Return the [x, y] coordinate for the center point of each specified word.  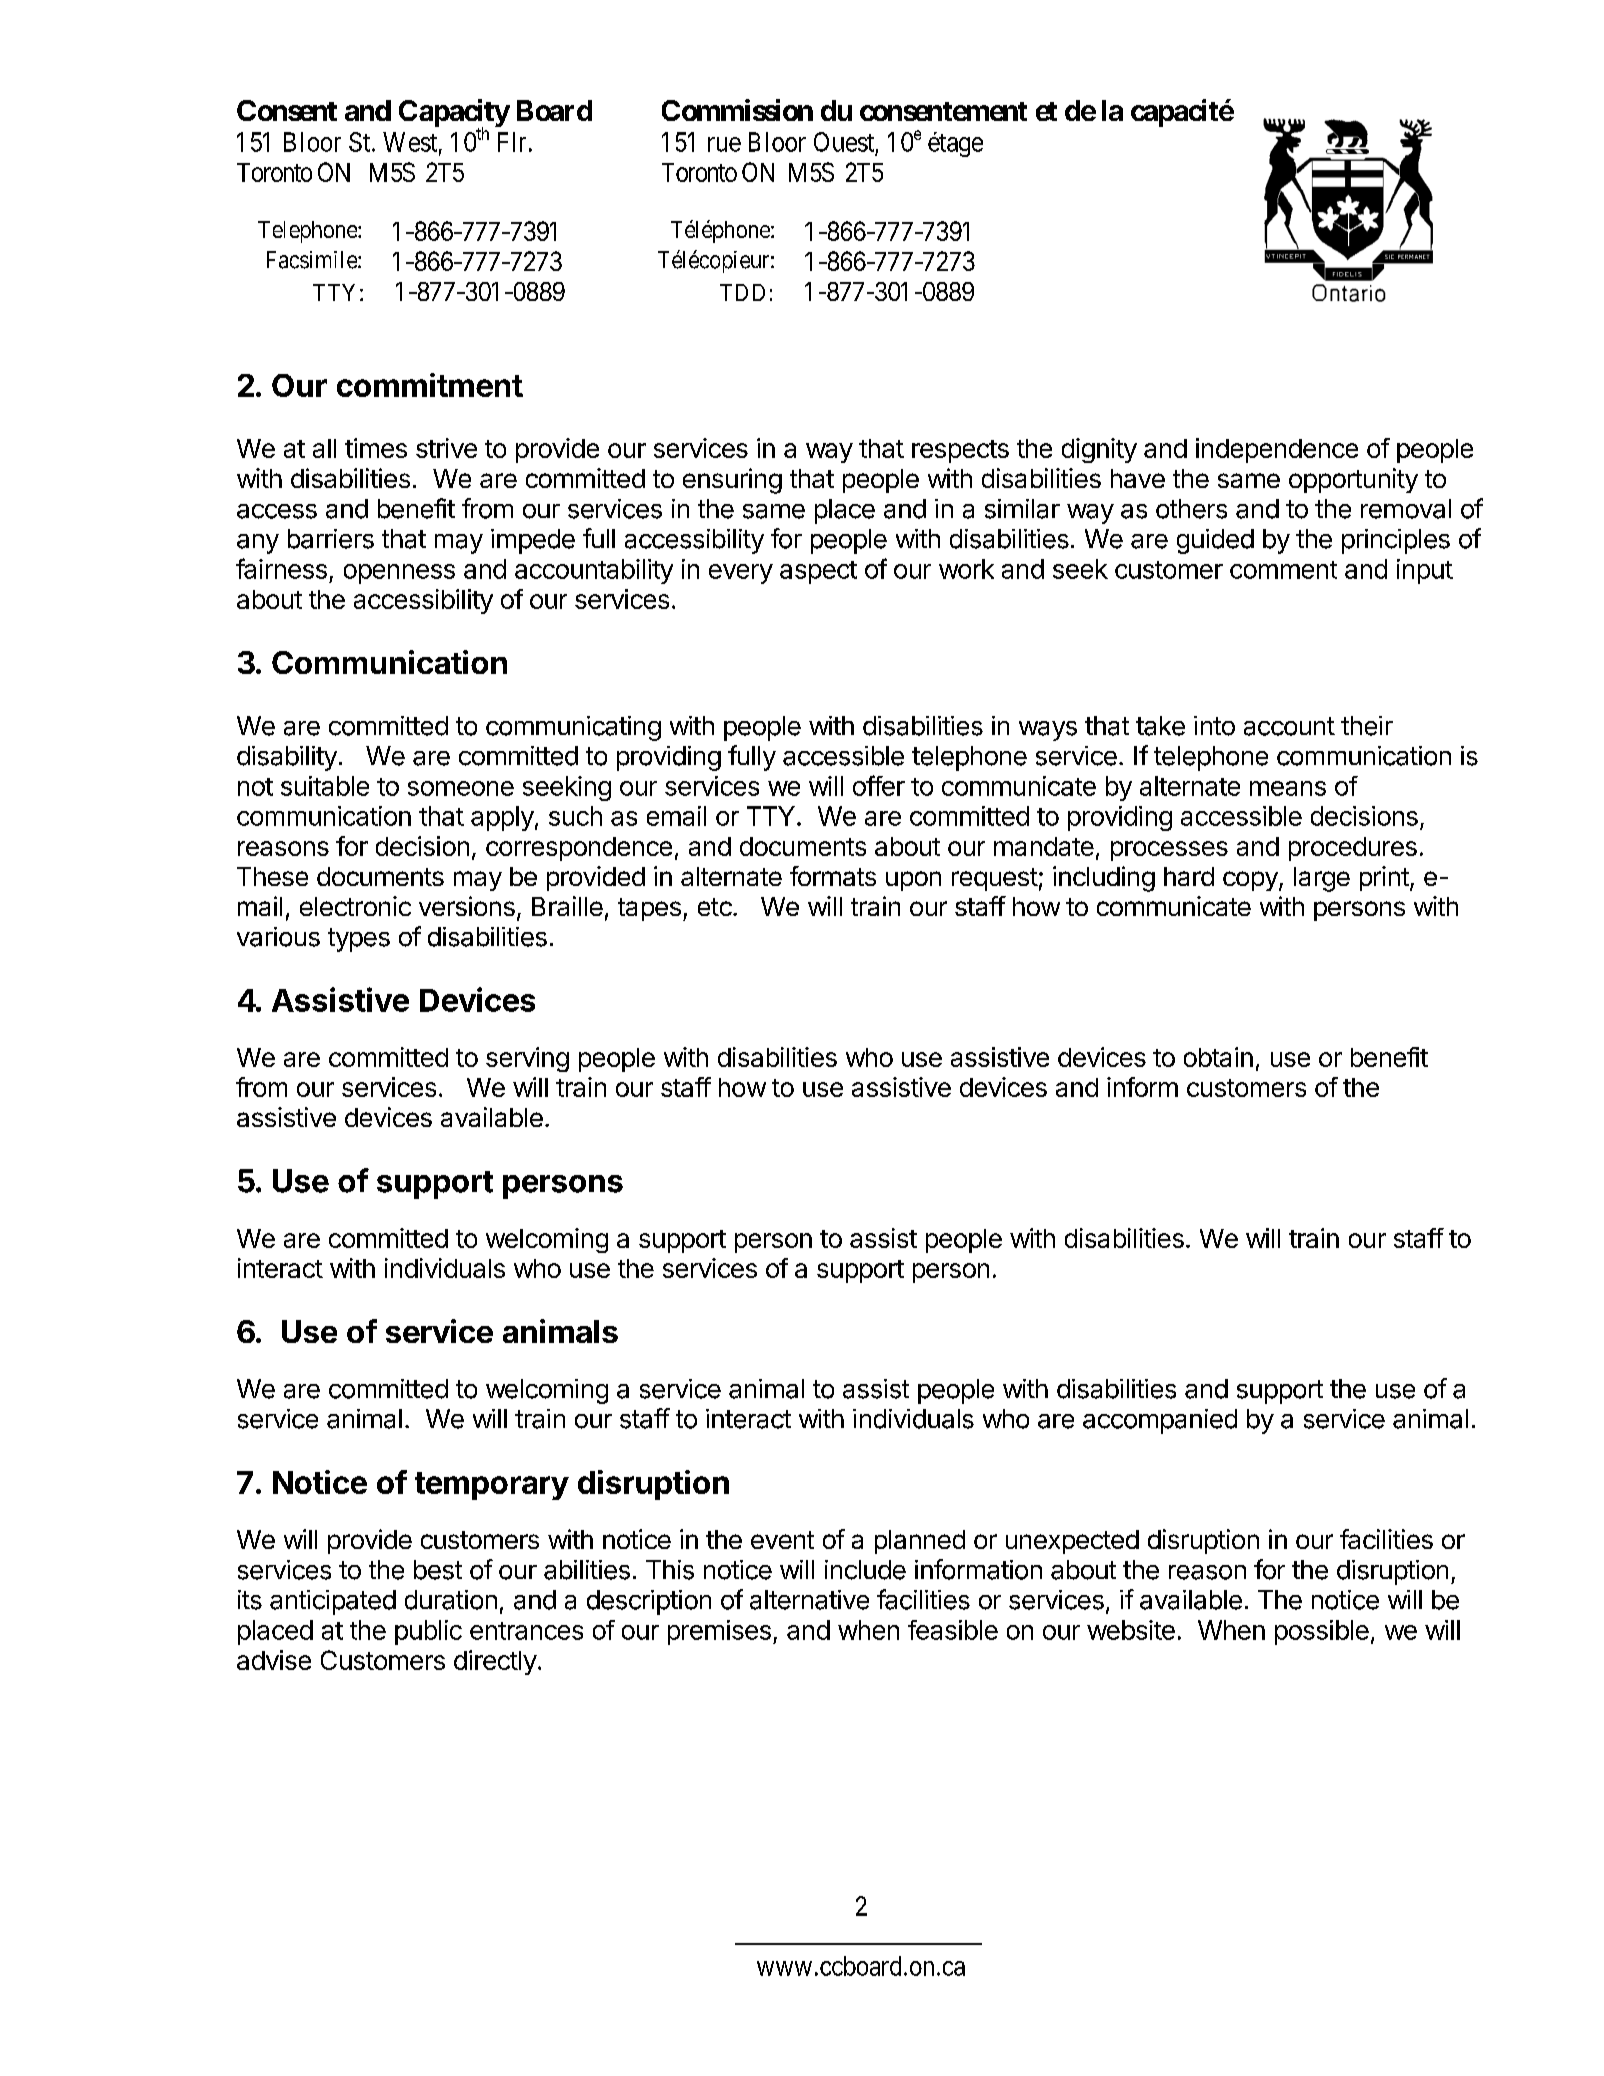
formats [833, 876]
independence [1277, 450]
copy [1251, 881]
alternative [809, 1600]
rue [724, 144]
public [428, 1632]
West [410, 142]
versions [467, 906]
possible [1322, 1632]
